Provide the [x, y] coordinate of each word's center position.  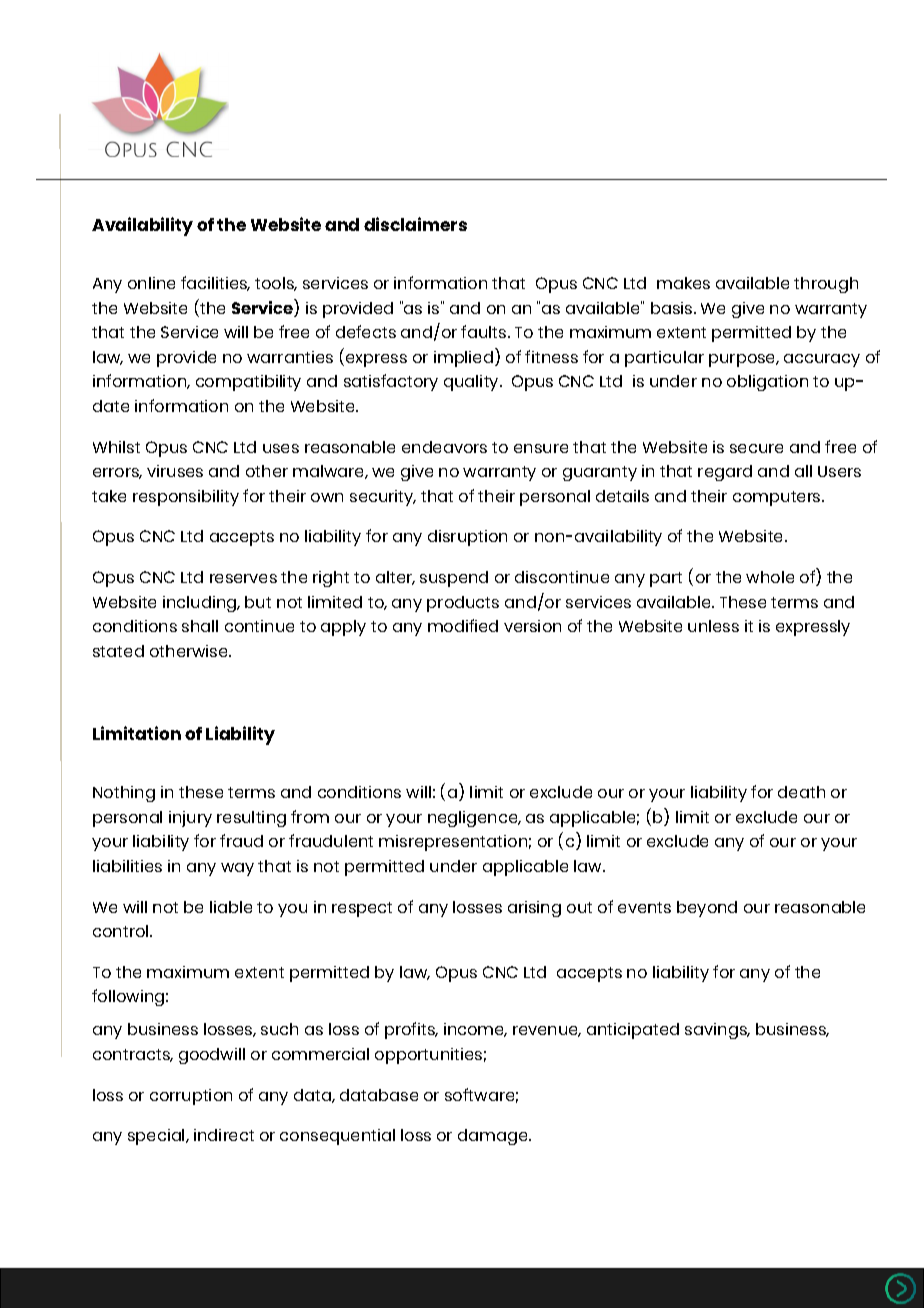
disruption [467, 538]
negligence [474, 819]
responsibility [186, 498]
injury [190, 819]
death [801, 792]
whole [770, 577]
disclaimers [415, 224]
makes [683, 283]
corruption [191, 1097]
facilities [215, 283]
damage [494, 1137]
